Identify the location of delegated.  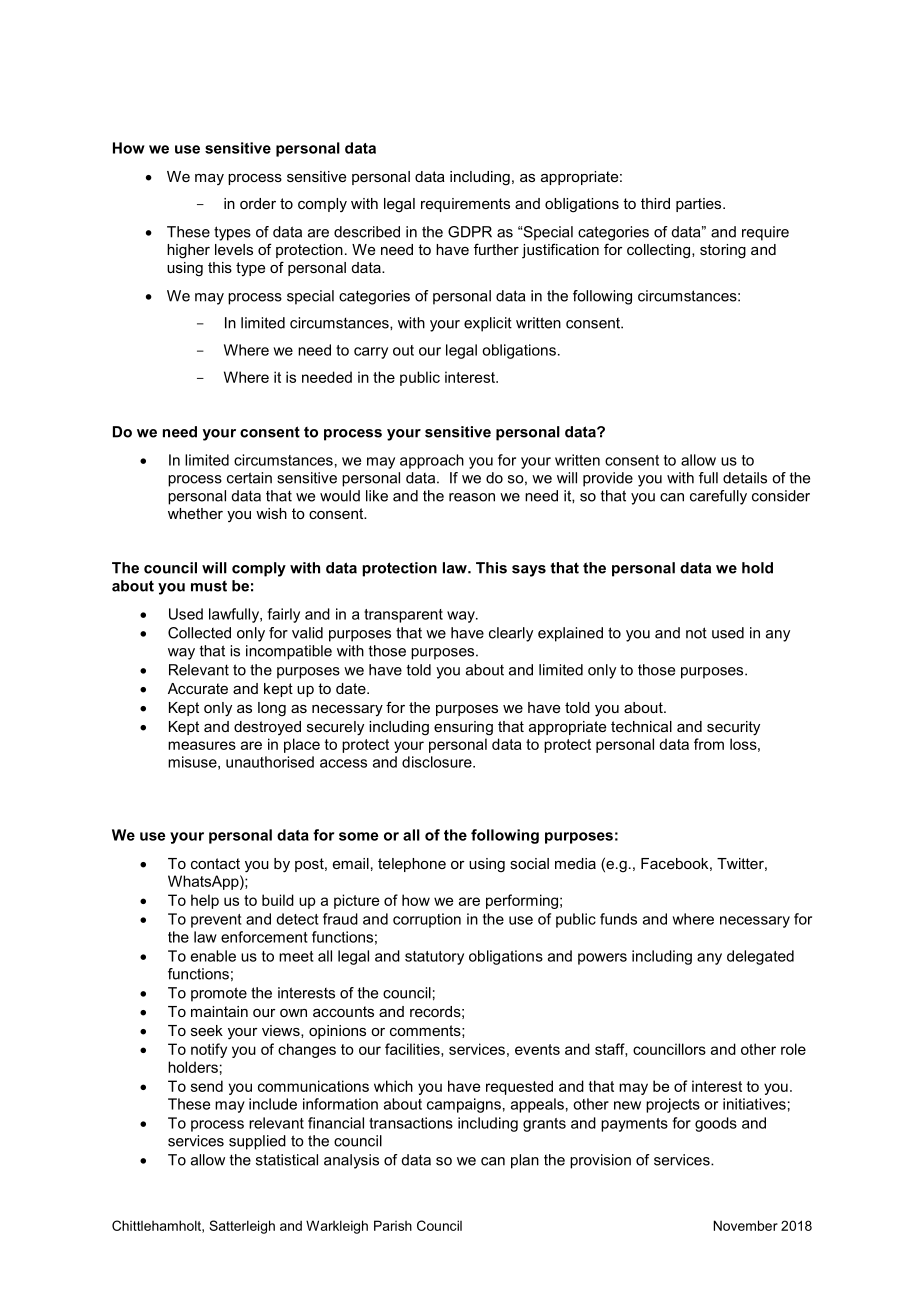
(760, 957).
